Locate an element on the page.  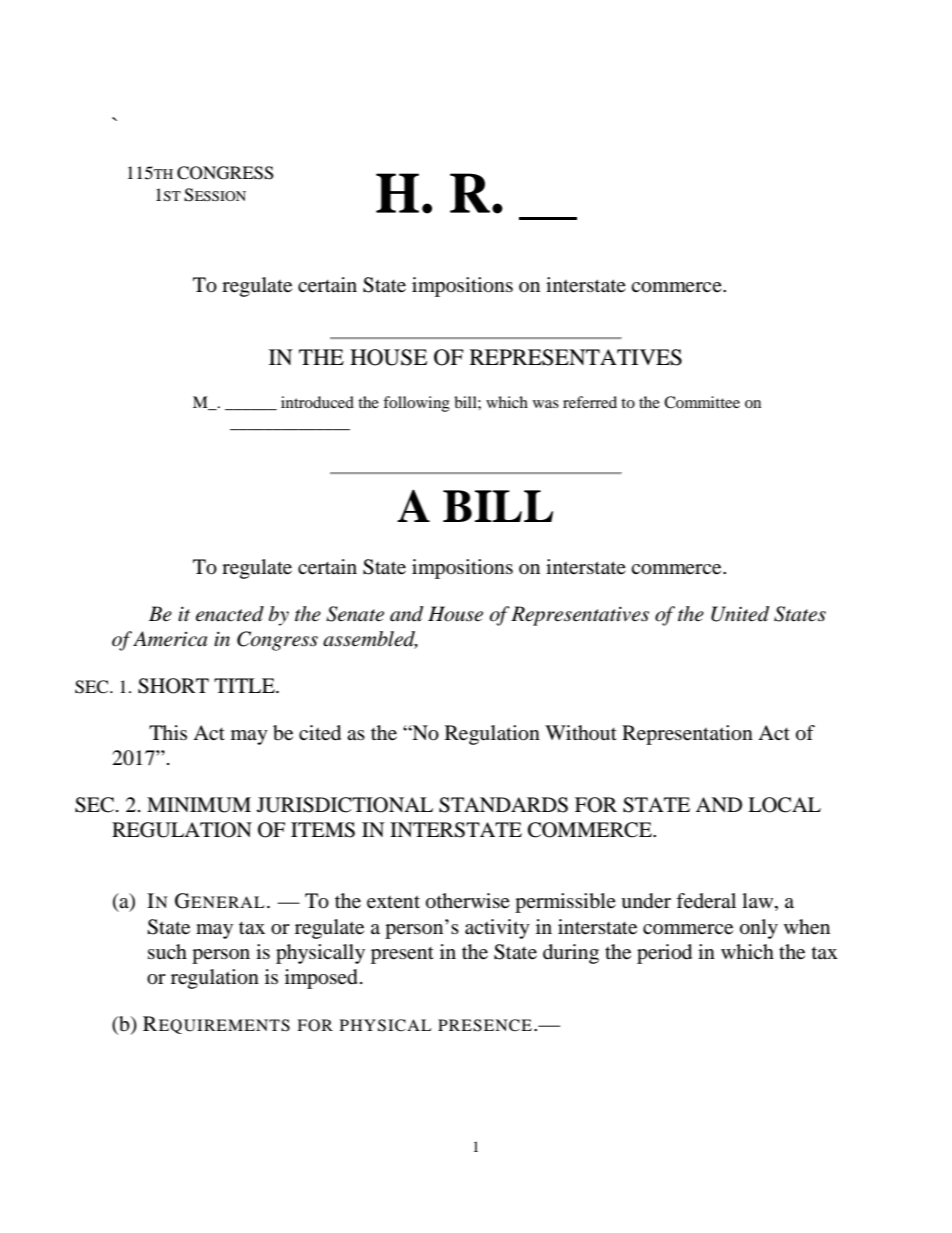
TITLE is located at coordinates (245, 685).
